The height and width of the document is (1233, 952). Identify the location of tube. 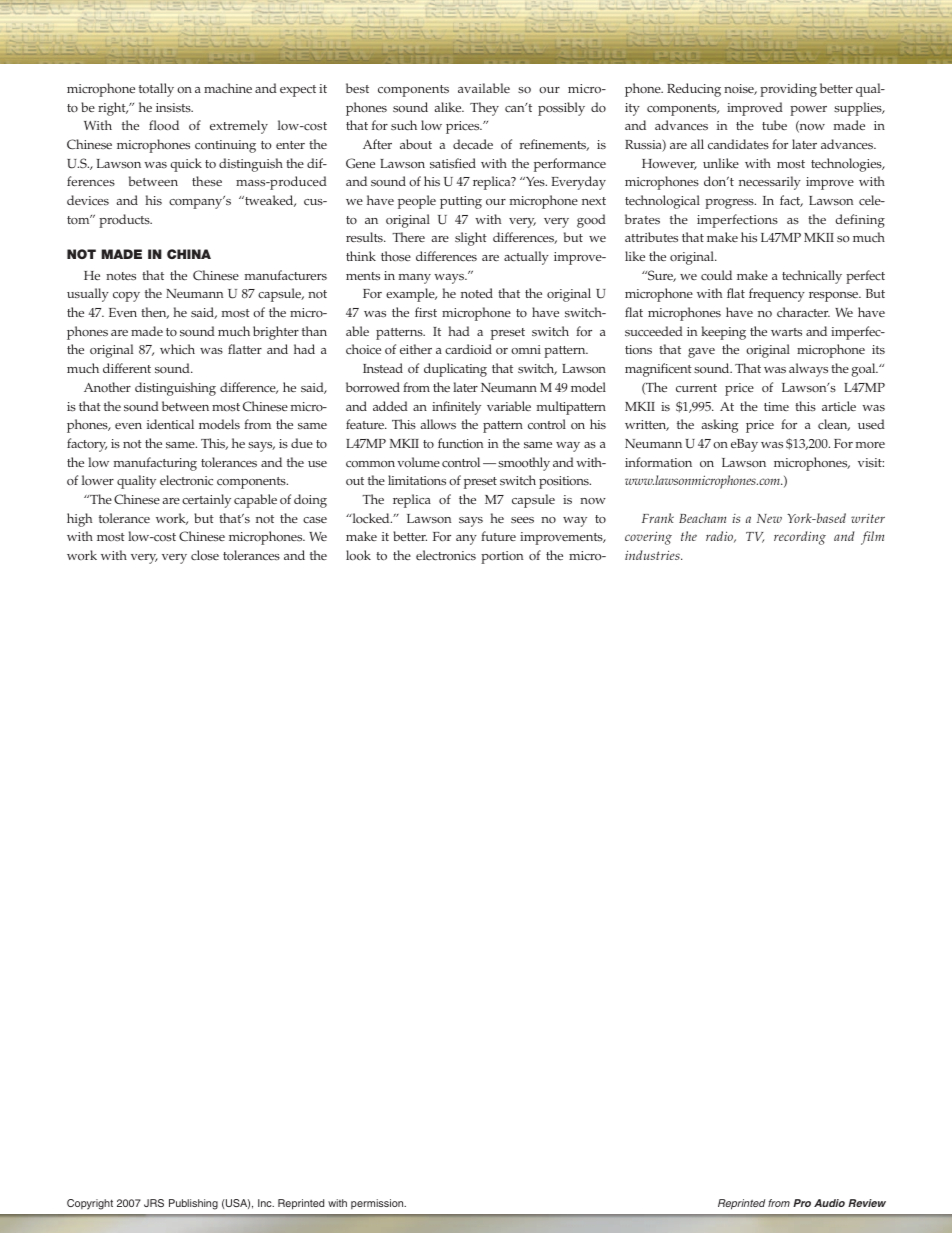
(774, 125).
